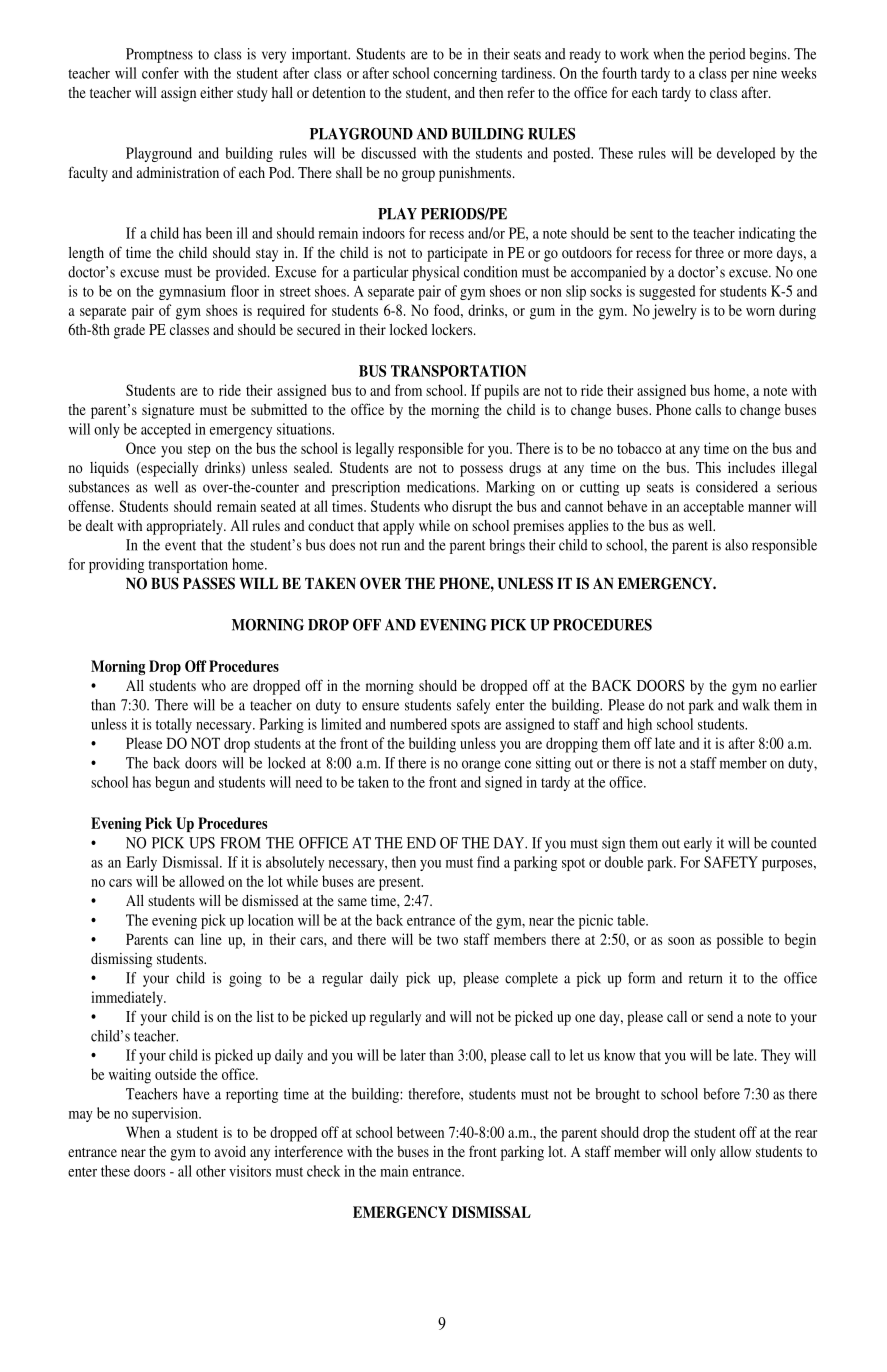 This screenshot has height=1372, width=887. What do you see at coordinates (390, 546) in the screenshot?
I see `run` at bounding box center [390, 546].
